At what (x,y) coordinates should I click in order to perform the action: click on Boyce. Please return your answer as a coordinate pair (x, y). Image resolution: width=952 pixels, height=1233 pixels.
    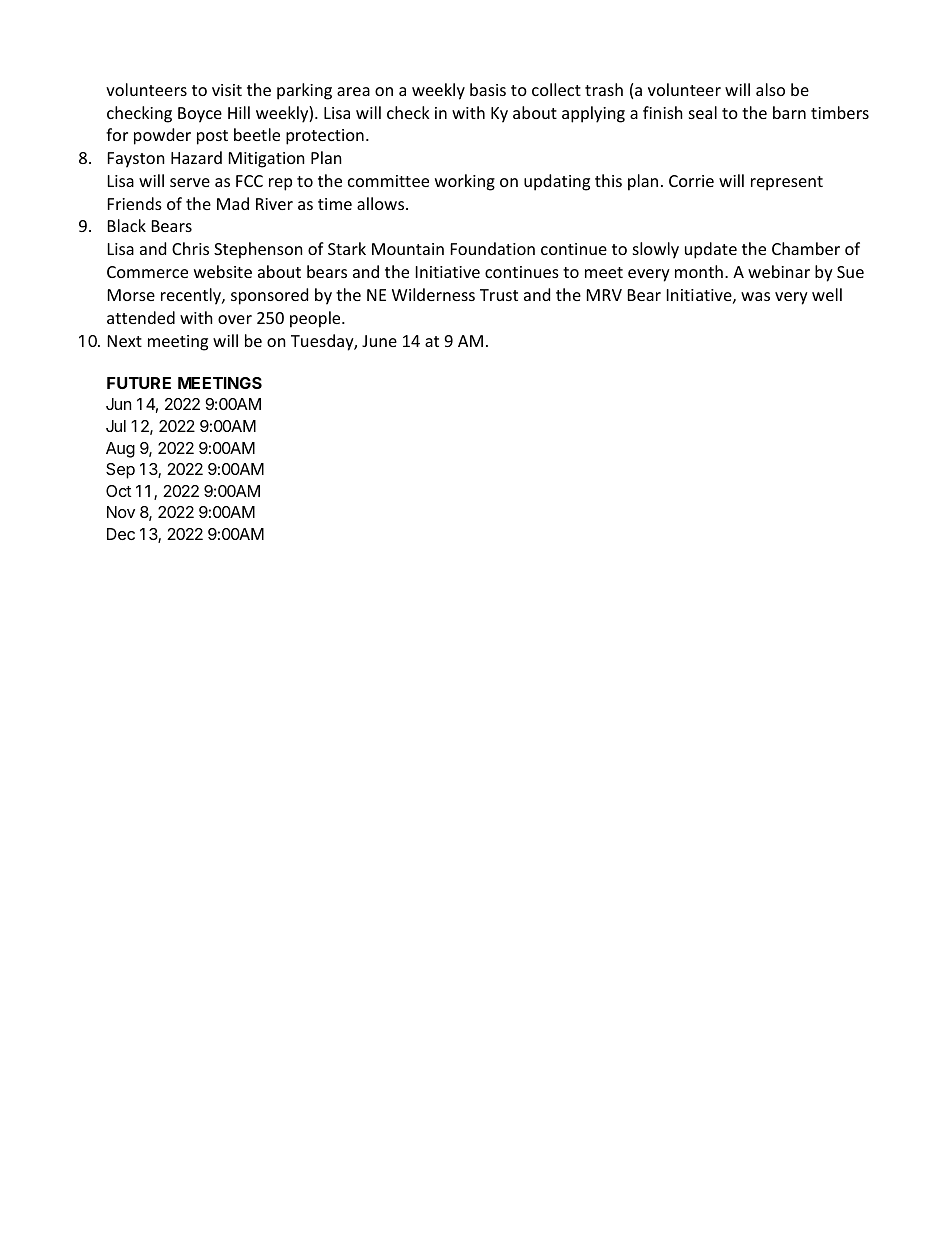
    Looking at the image, I should click on (200, 115).
